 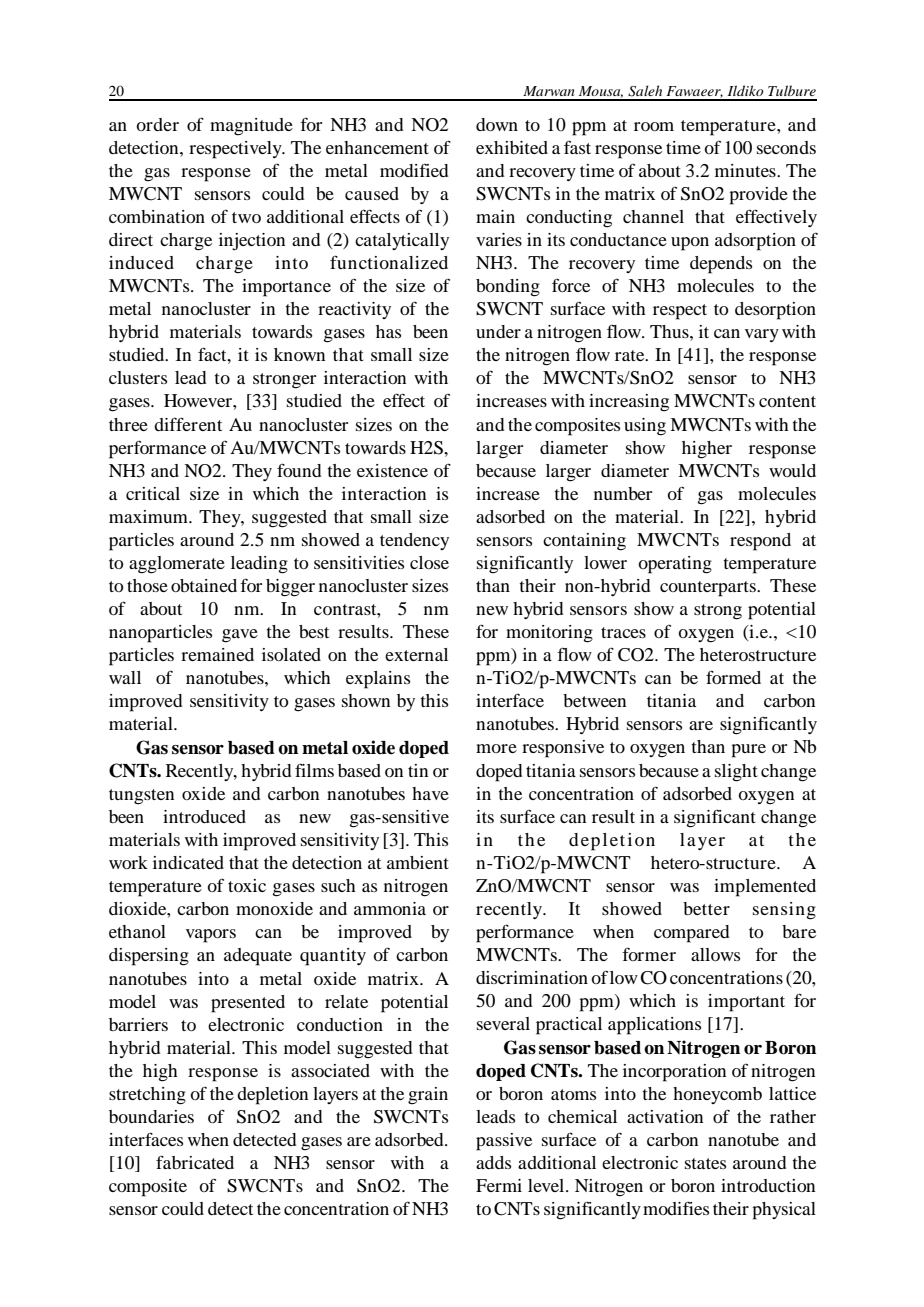 What do you see at coordinates (153, 493) in the screenshot?
I see `critical` at bounding box center [153, 493].
